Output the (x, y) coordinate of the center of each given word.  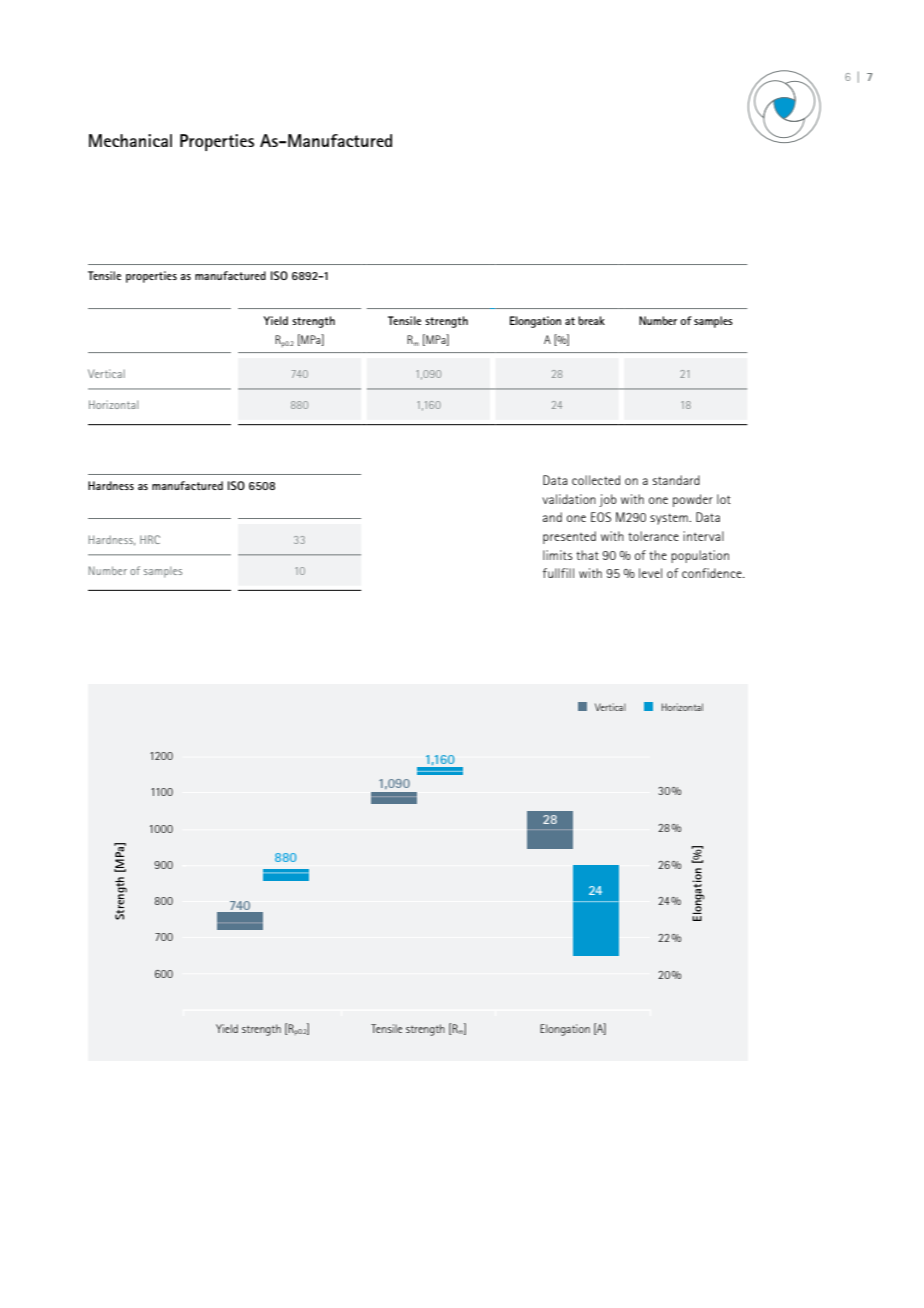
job (608, 500)
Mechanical (130, 140)
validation (569, 499)
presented (569, 537)
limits (558, 555)
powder (693, 500)
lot (724, 499)
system (670, 519)
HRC (150, 539)
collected (596, 480)
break (591, 320)
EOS (601, 517)
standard (676, 480)
